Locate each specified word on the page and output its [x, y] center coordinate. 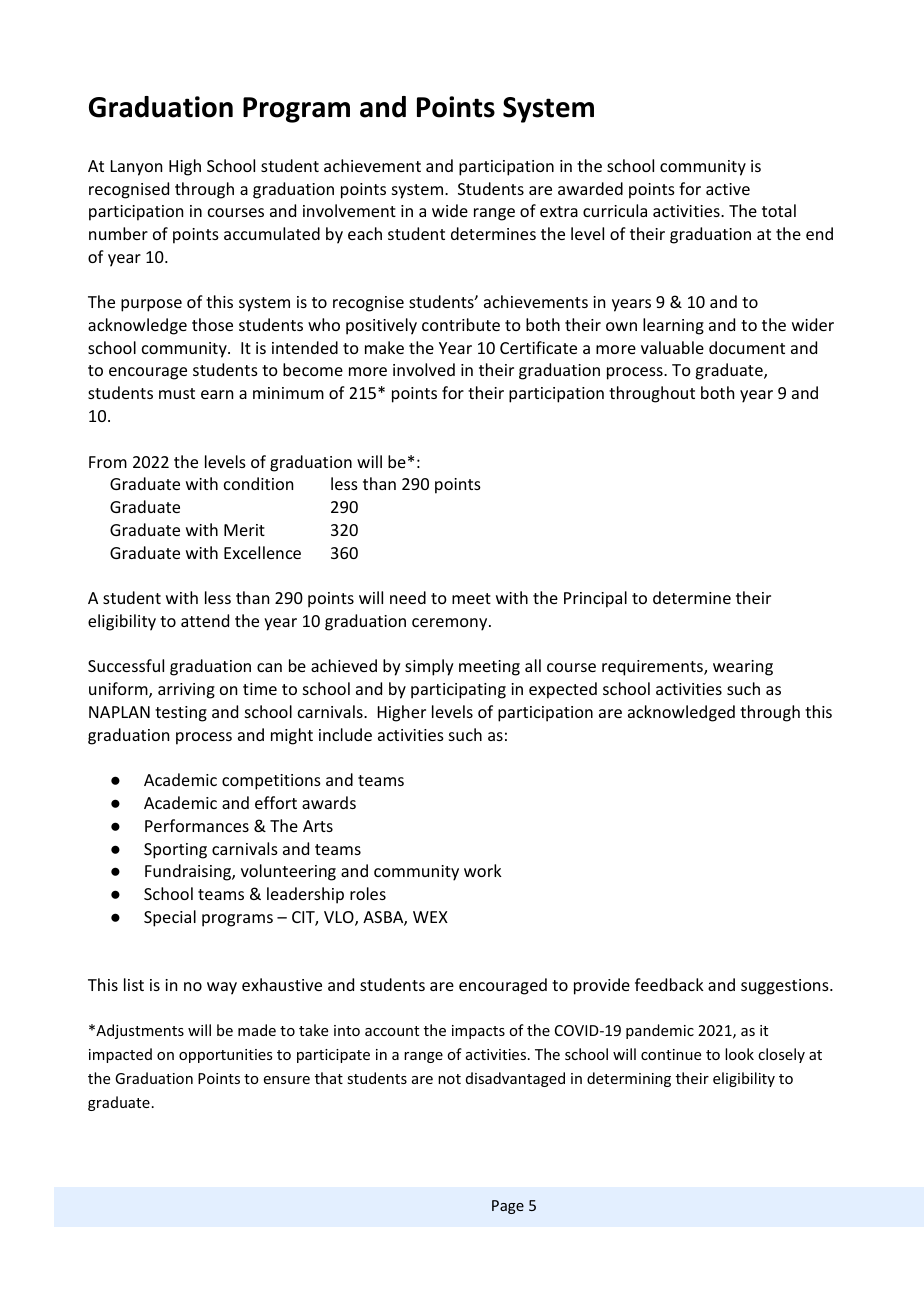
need [408, 597]
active [728, 189]
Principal [595, 599]
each [365, 233]
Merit [244, 530]
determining [629, 1079]
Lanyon [136, 168]
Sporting [175, 851]
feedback [669, 984]
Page [508, 1207]
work [483, 870]
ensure [287, 1080]
